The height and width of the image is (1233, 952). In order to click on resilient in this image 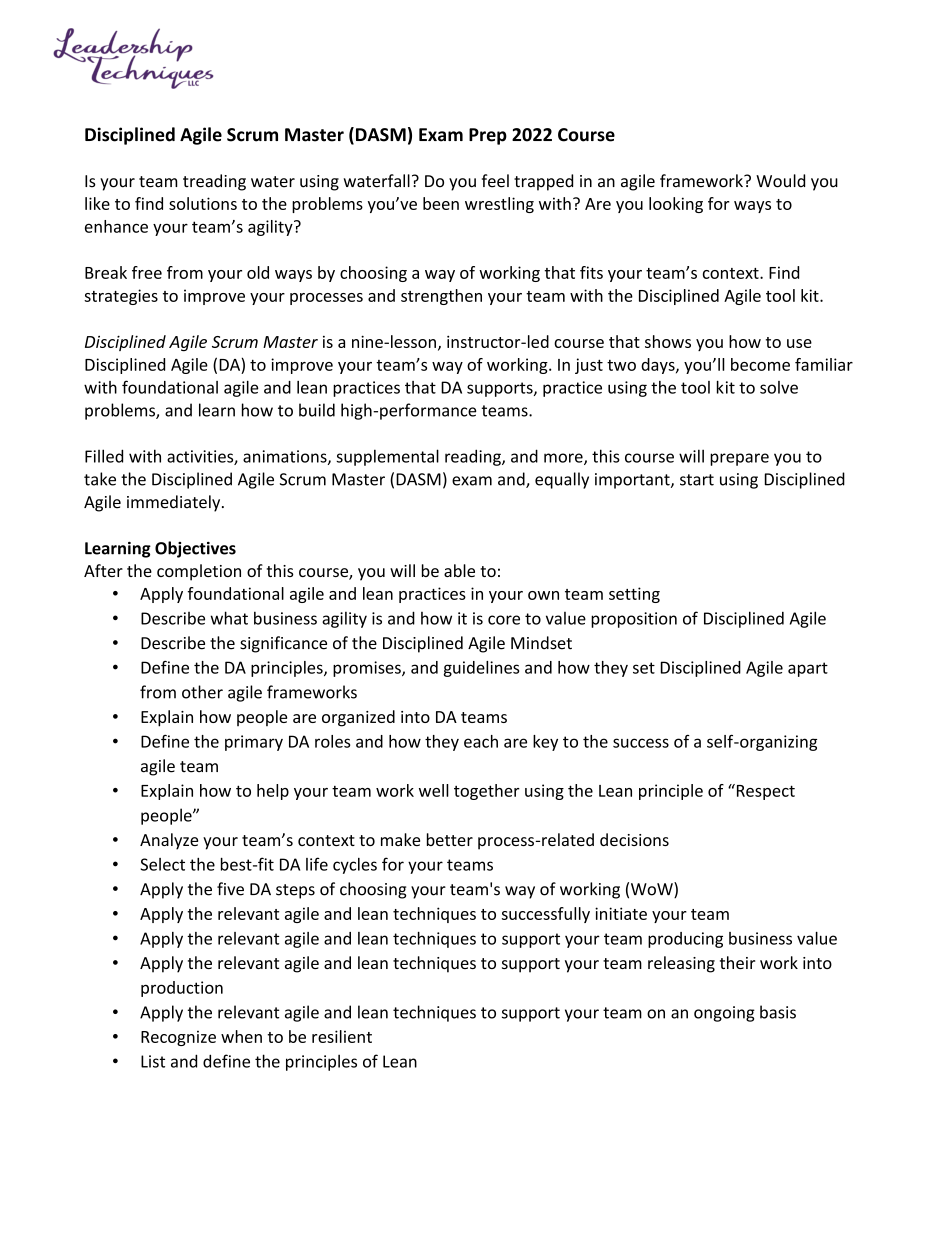, I will do `click(342, 1036)`.
